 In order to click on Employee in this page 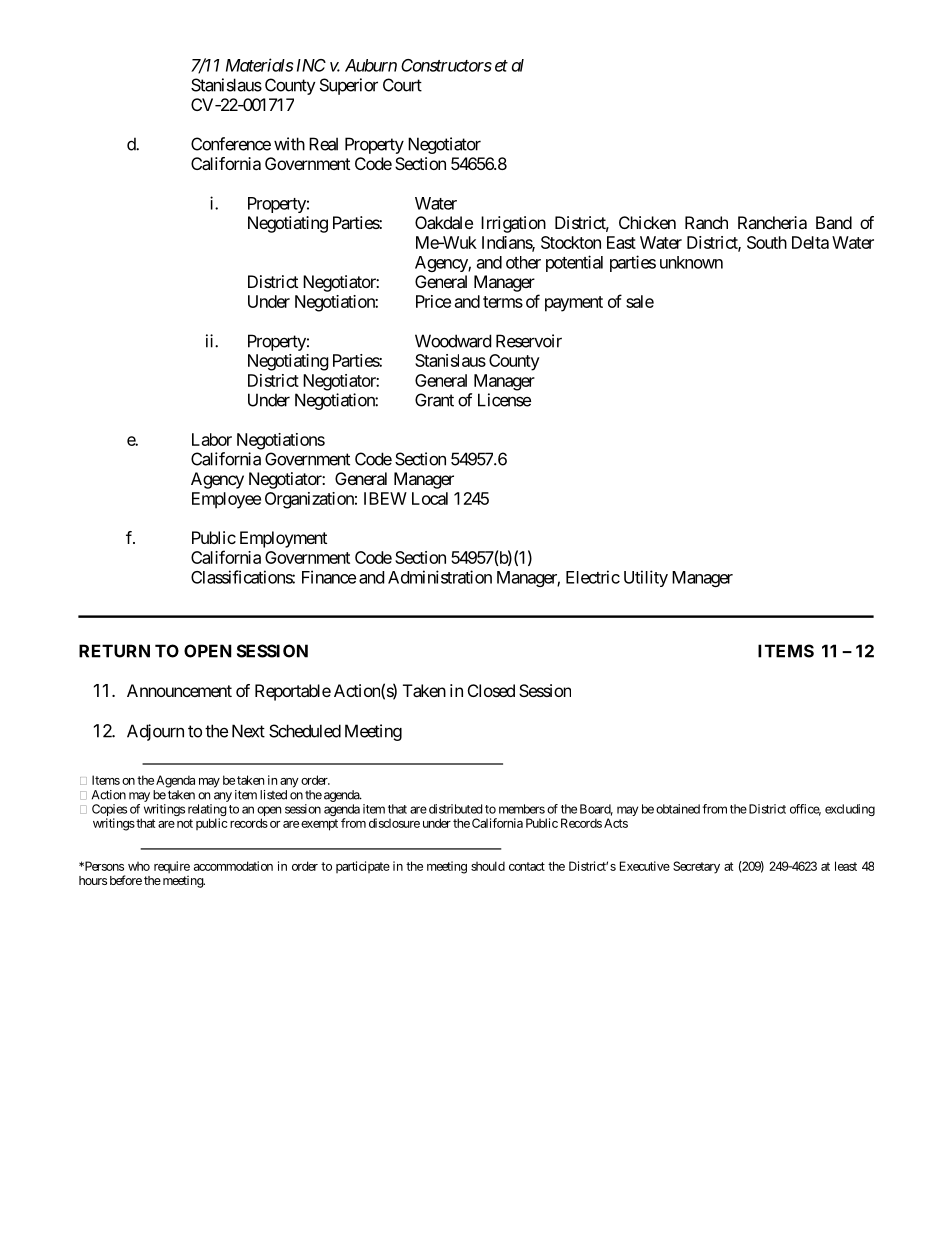, I will do `click(226, 500)`.
